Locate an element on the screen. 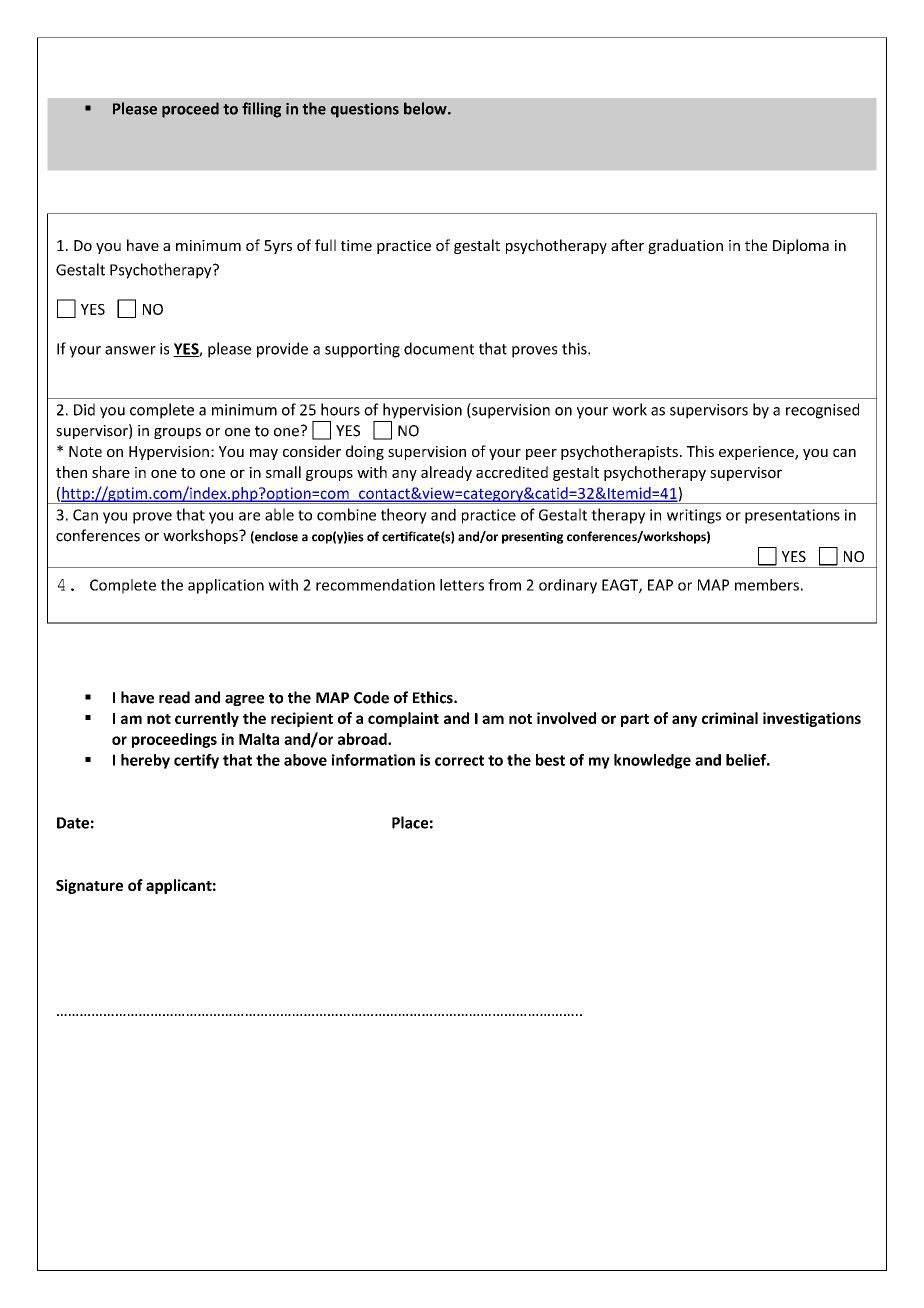 The image size is (924, 1308). questions is located at coordinates (364, 110).
